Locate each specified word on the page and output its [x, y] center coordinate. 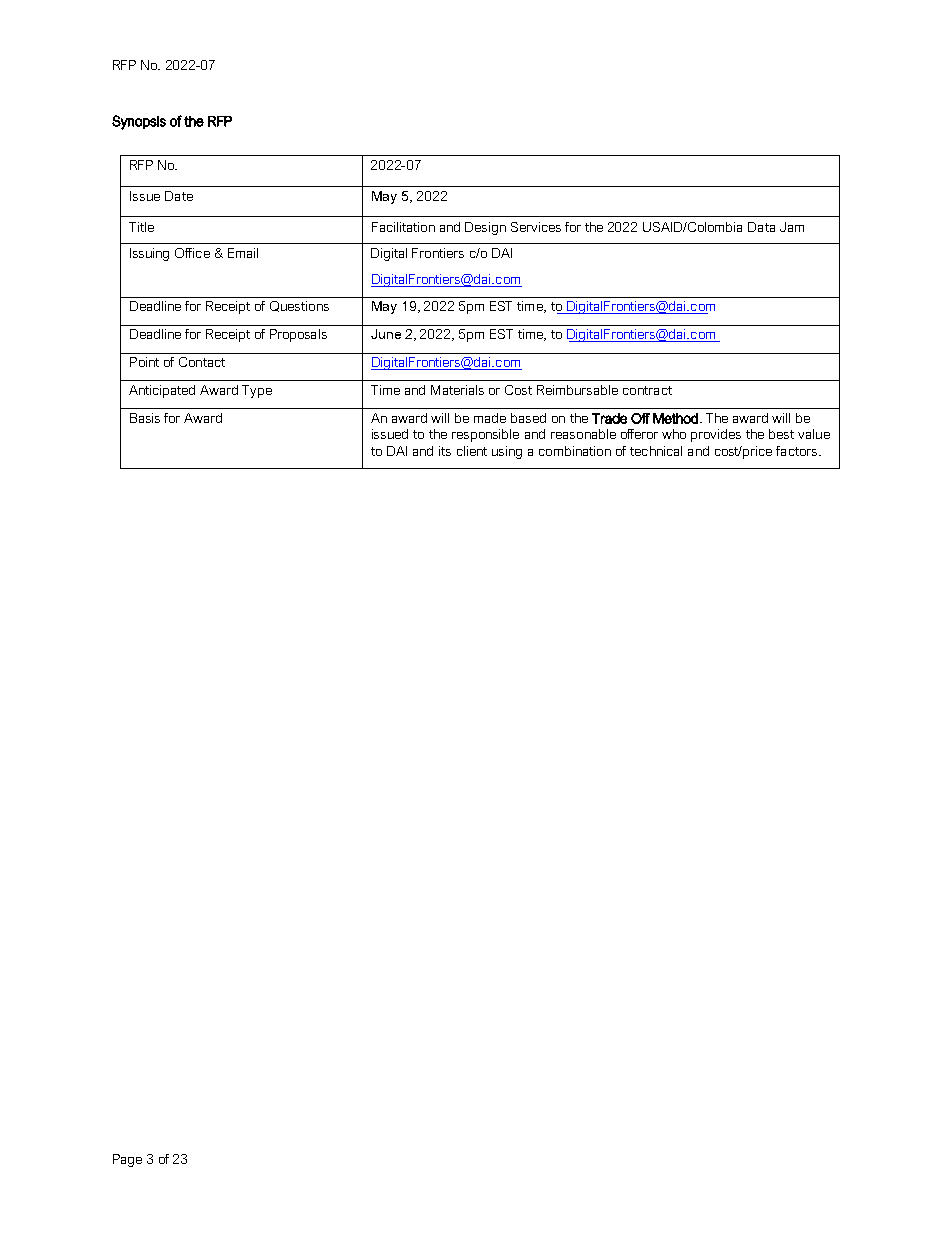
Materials [457, 390]
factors [798, 451]
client [472, 451]
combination [575, 451]
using [507, 452]
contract [647, 390]
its [445, 451]
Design [485, 228]
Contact [202, 362]
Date [179, 196]
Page [127, 1160]
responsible [485, 435]
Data [761, 227]
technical [656, 451]
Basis [145, 418]
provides [716, 435]
